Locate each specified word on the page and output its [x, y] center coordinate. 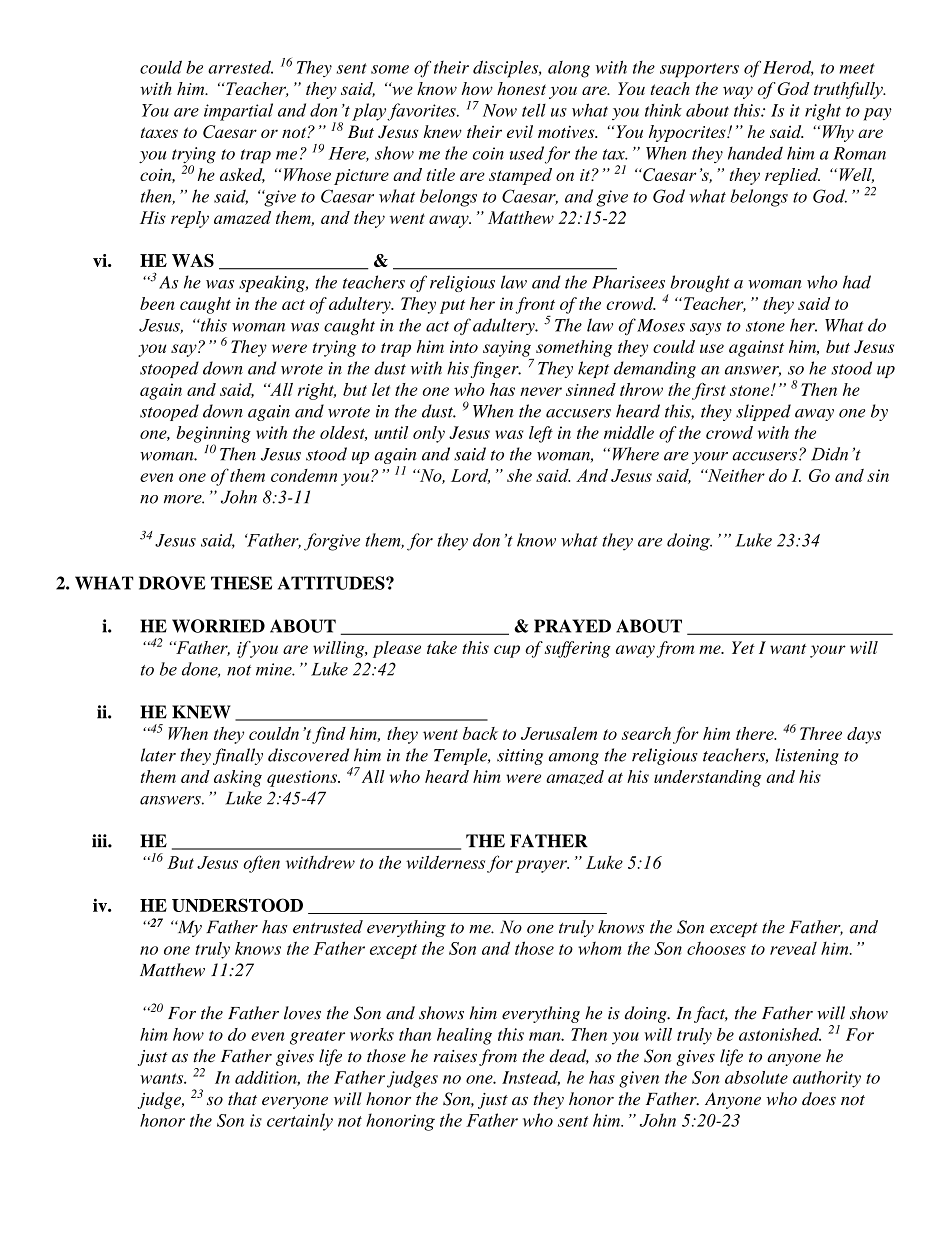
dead [569, 1056]
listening [807, 756]
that [242, 1099]
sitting [520, 757]
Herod [788, 68]
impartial [238, 112]
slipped [763, 412]
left [541, 434]
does [819, 1099]
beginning [213, 435]
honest [521, 88]
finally [238, 756]
